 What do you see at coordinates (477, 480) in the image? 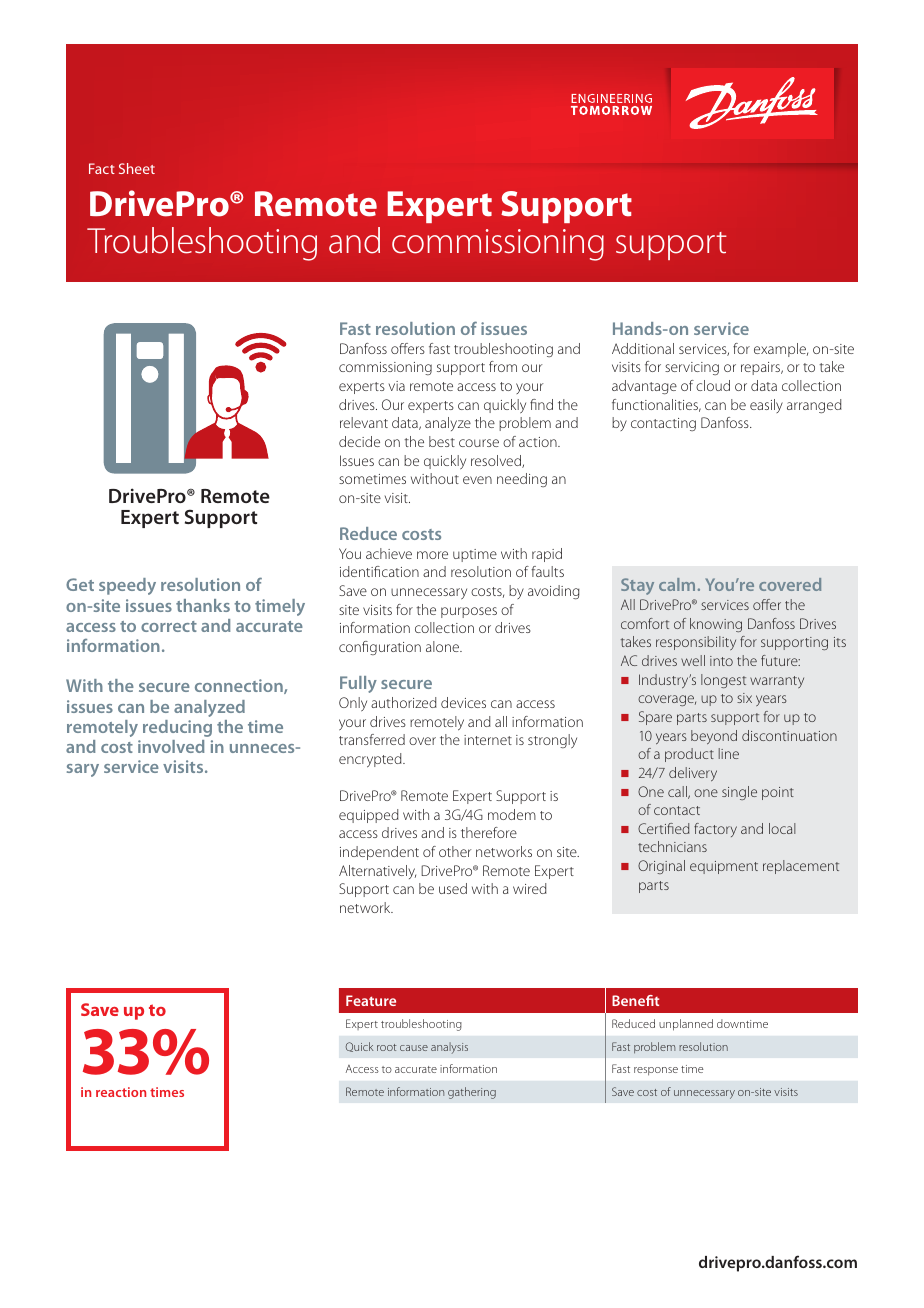
I see `even` at bounding box center [477, 480].
